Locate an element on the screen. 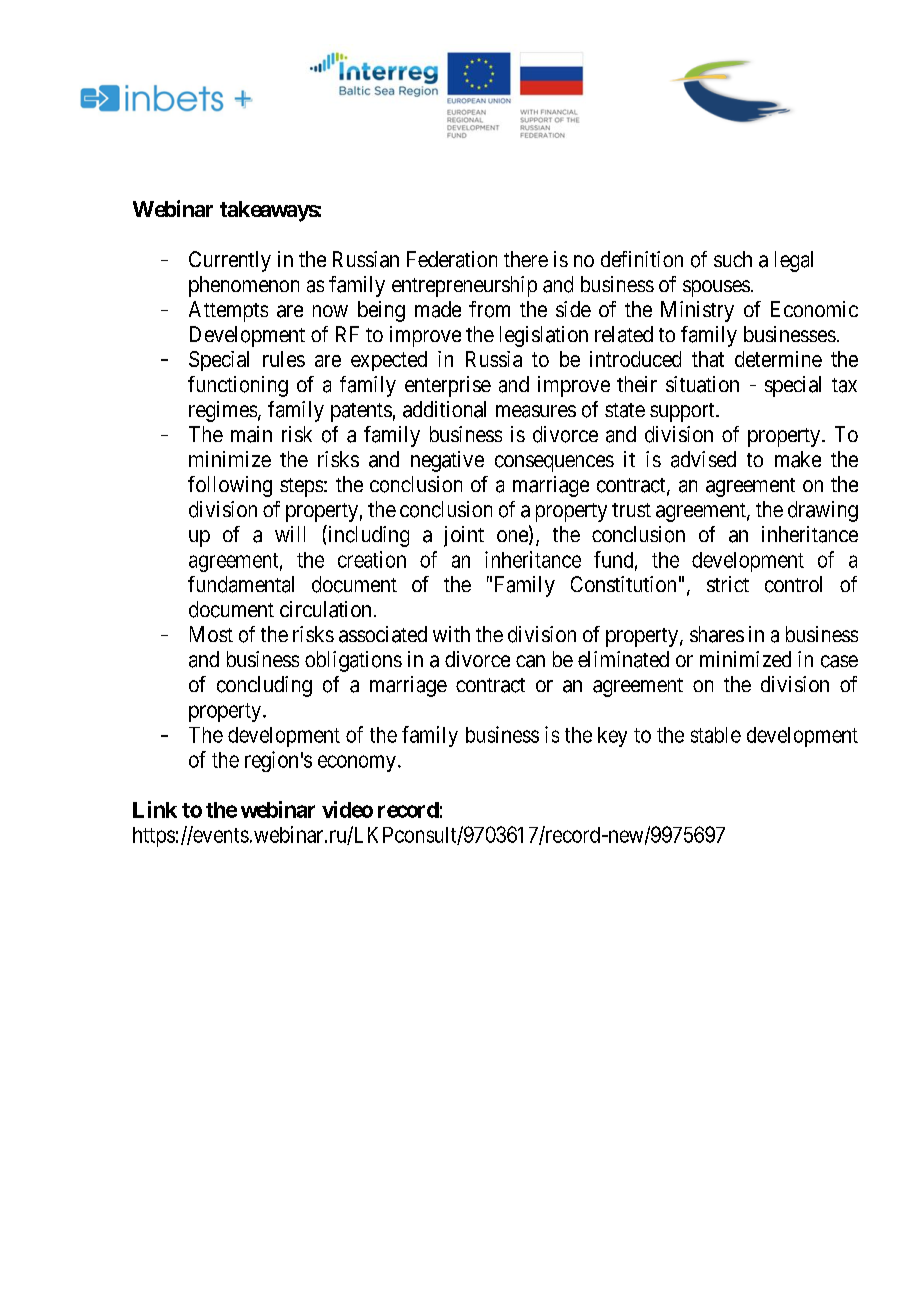 The width and height of the screenshot is (924, 1308). economy is located at coordinates (357, 763).
